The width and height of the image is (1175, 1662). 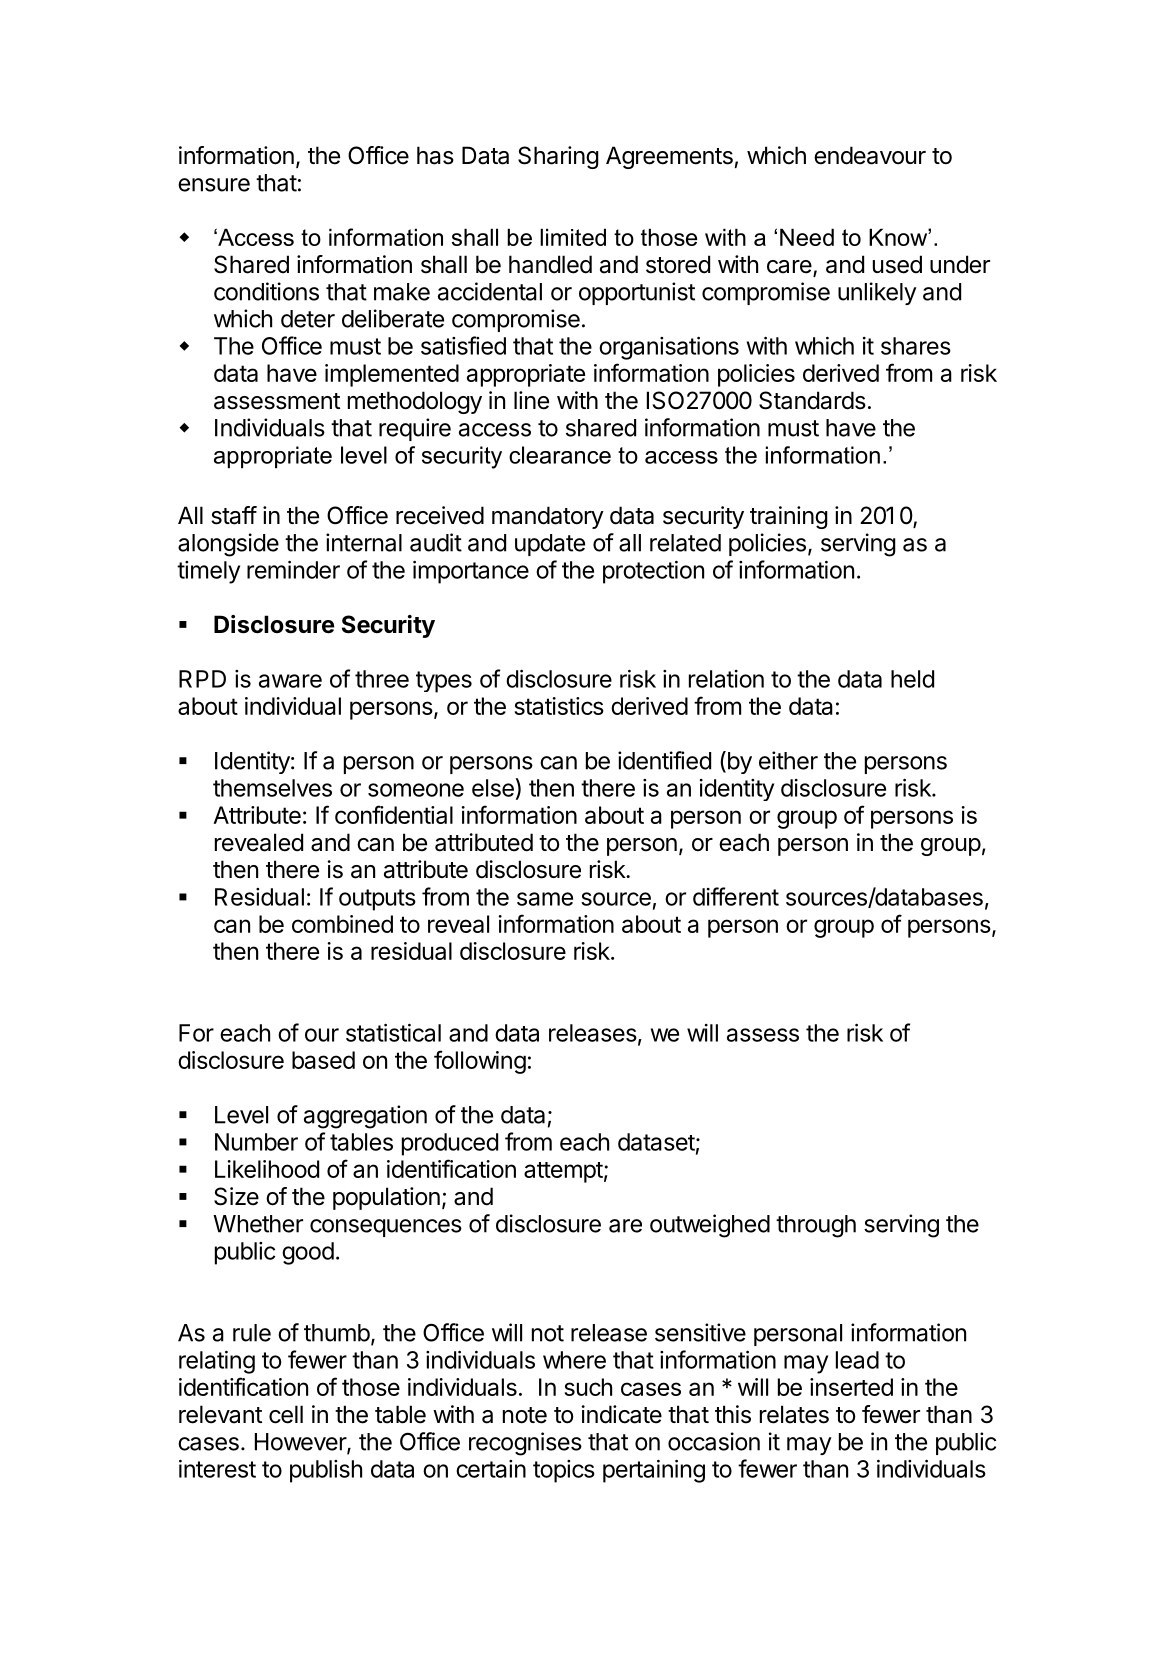 What do you see at coordinates (621, 1414) in the image?
I see `indicate` at bounding box center [621, 1414].
